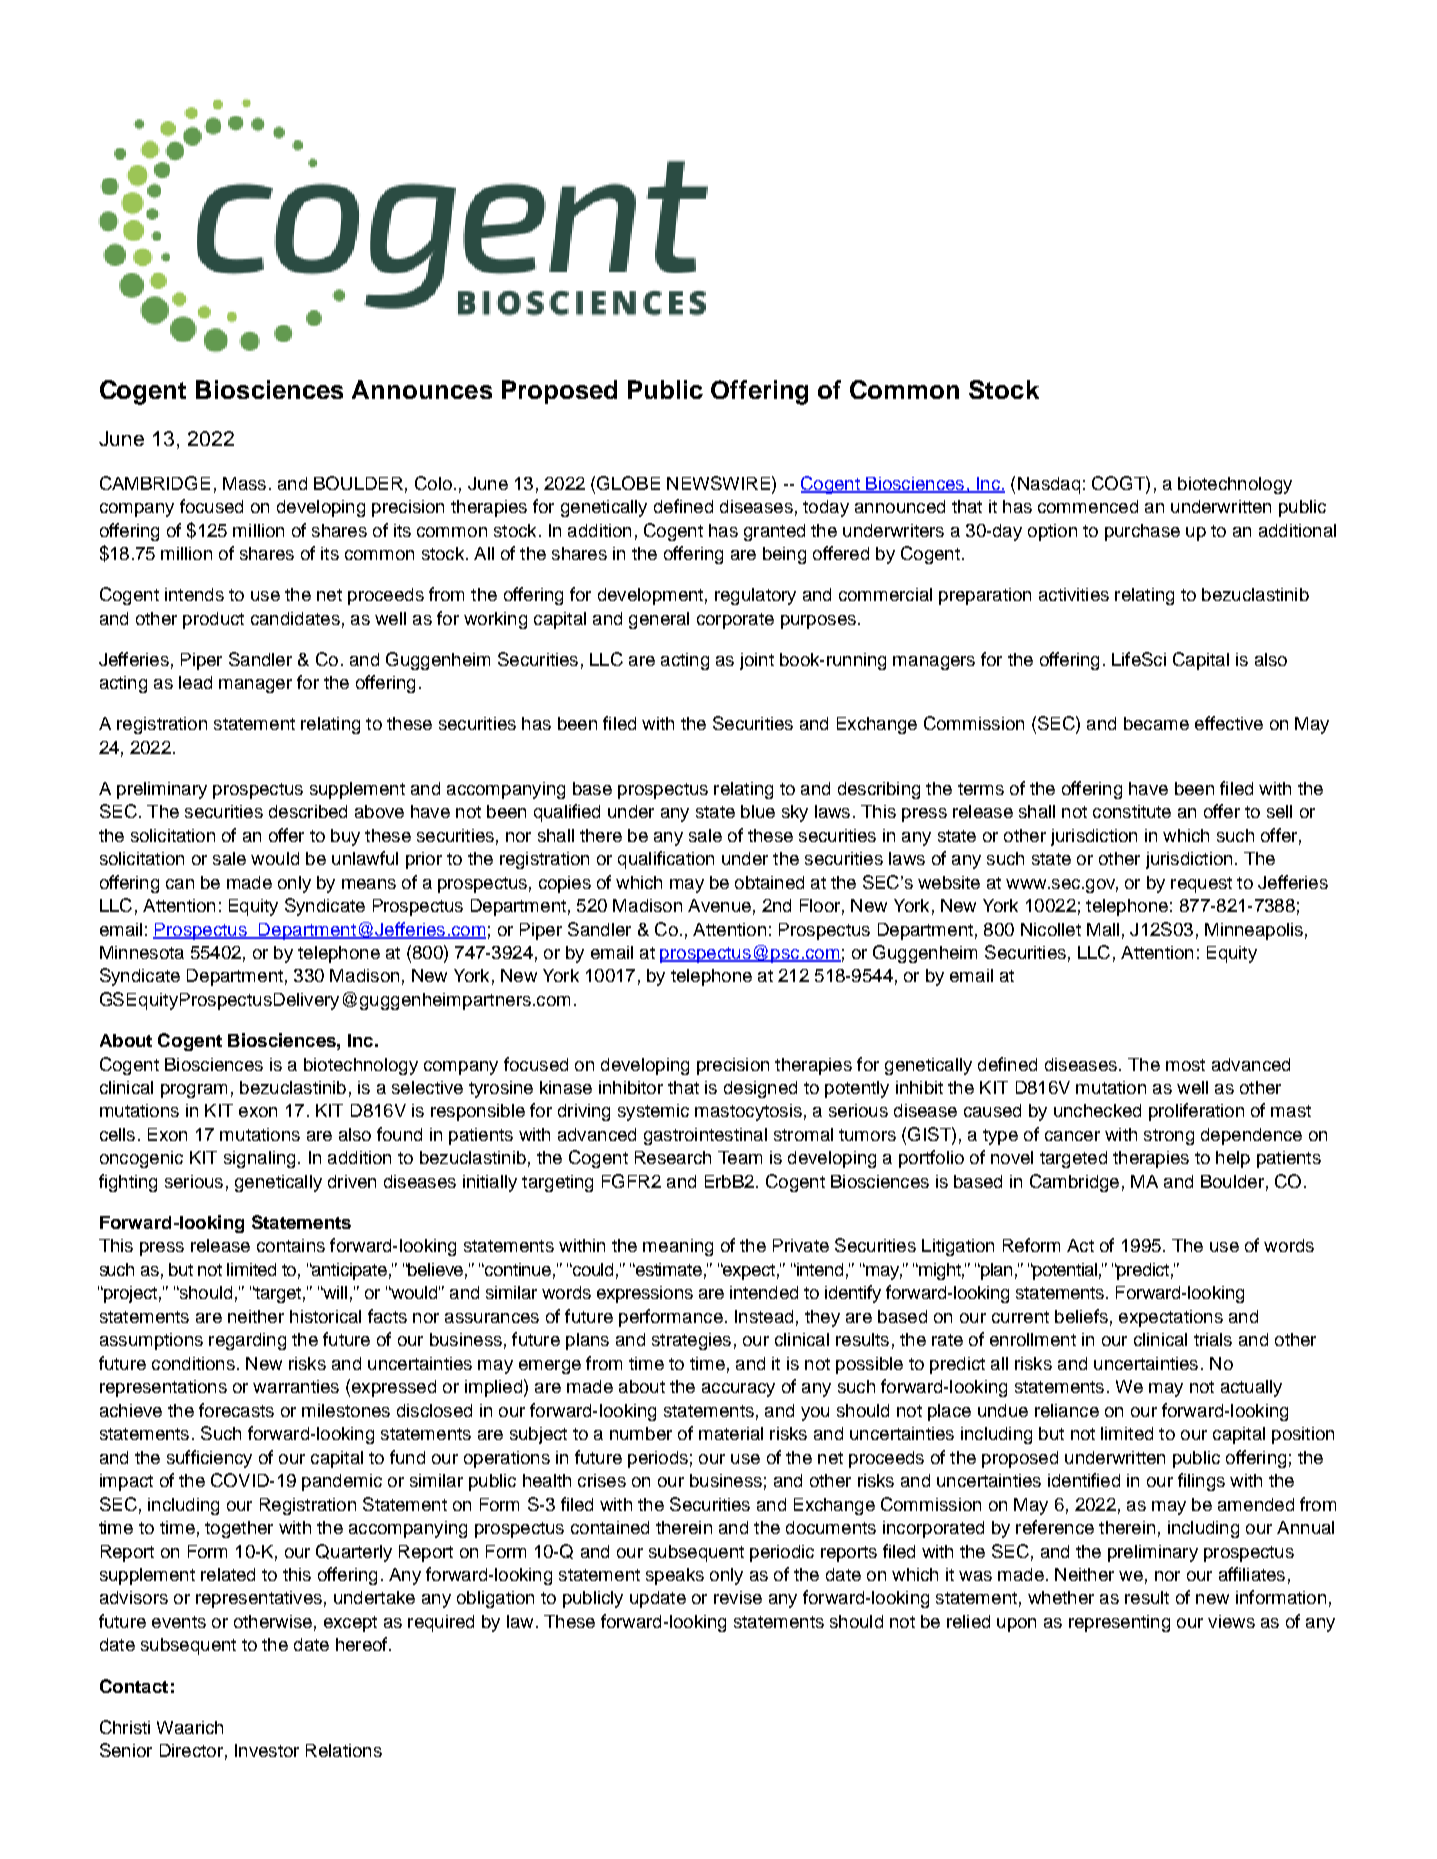  What do you see at coordinates (1156, 723) in the image?
I see `became` at bounding box center [1156, 723].
